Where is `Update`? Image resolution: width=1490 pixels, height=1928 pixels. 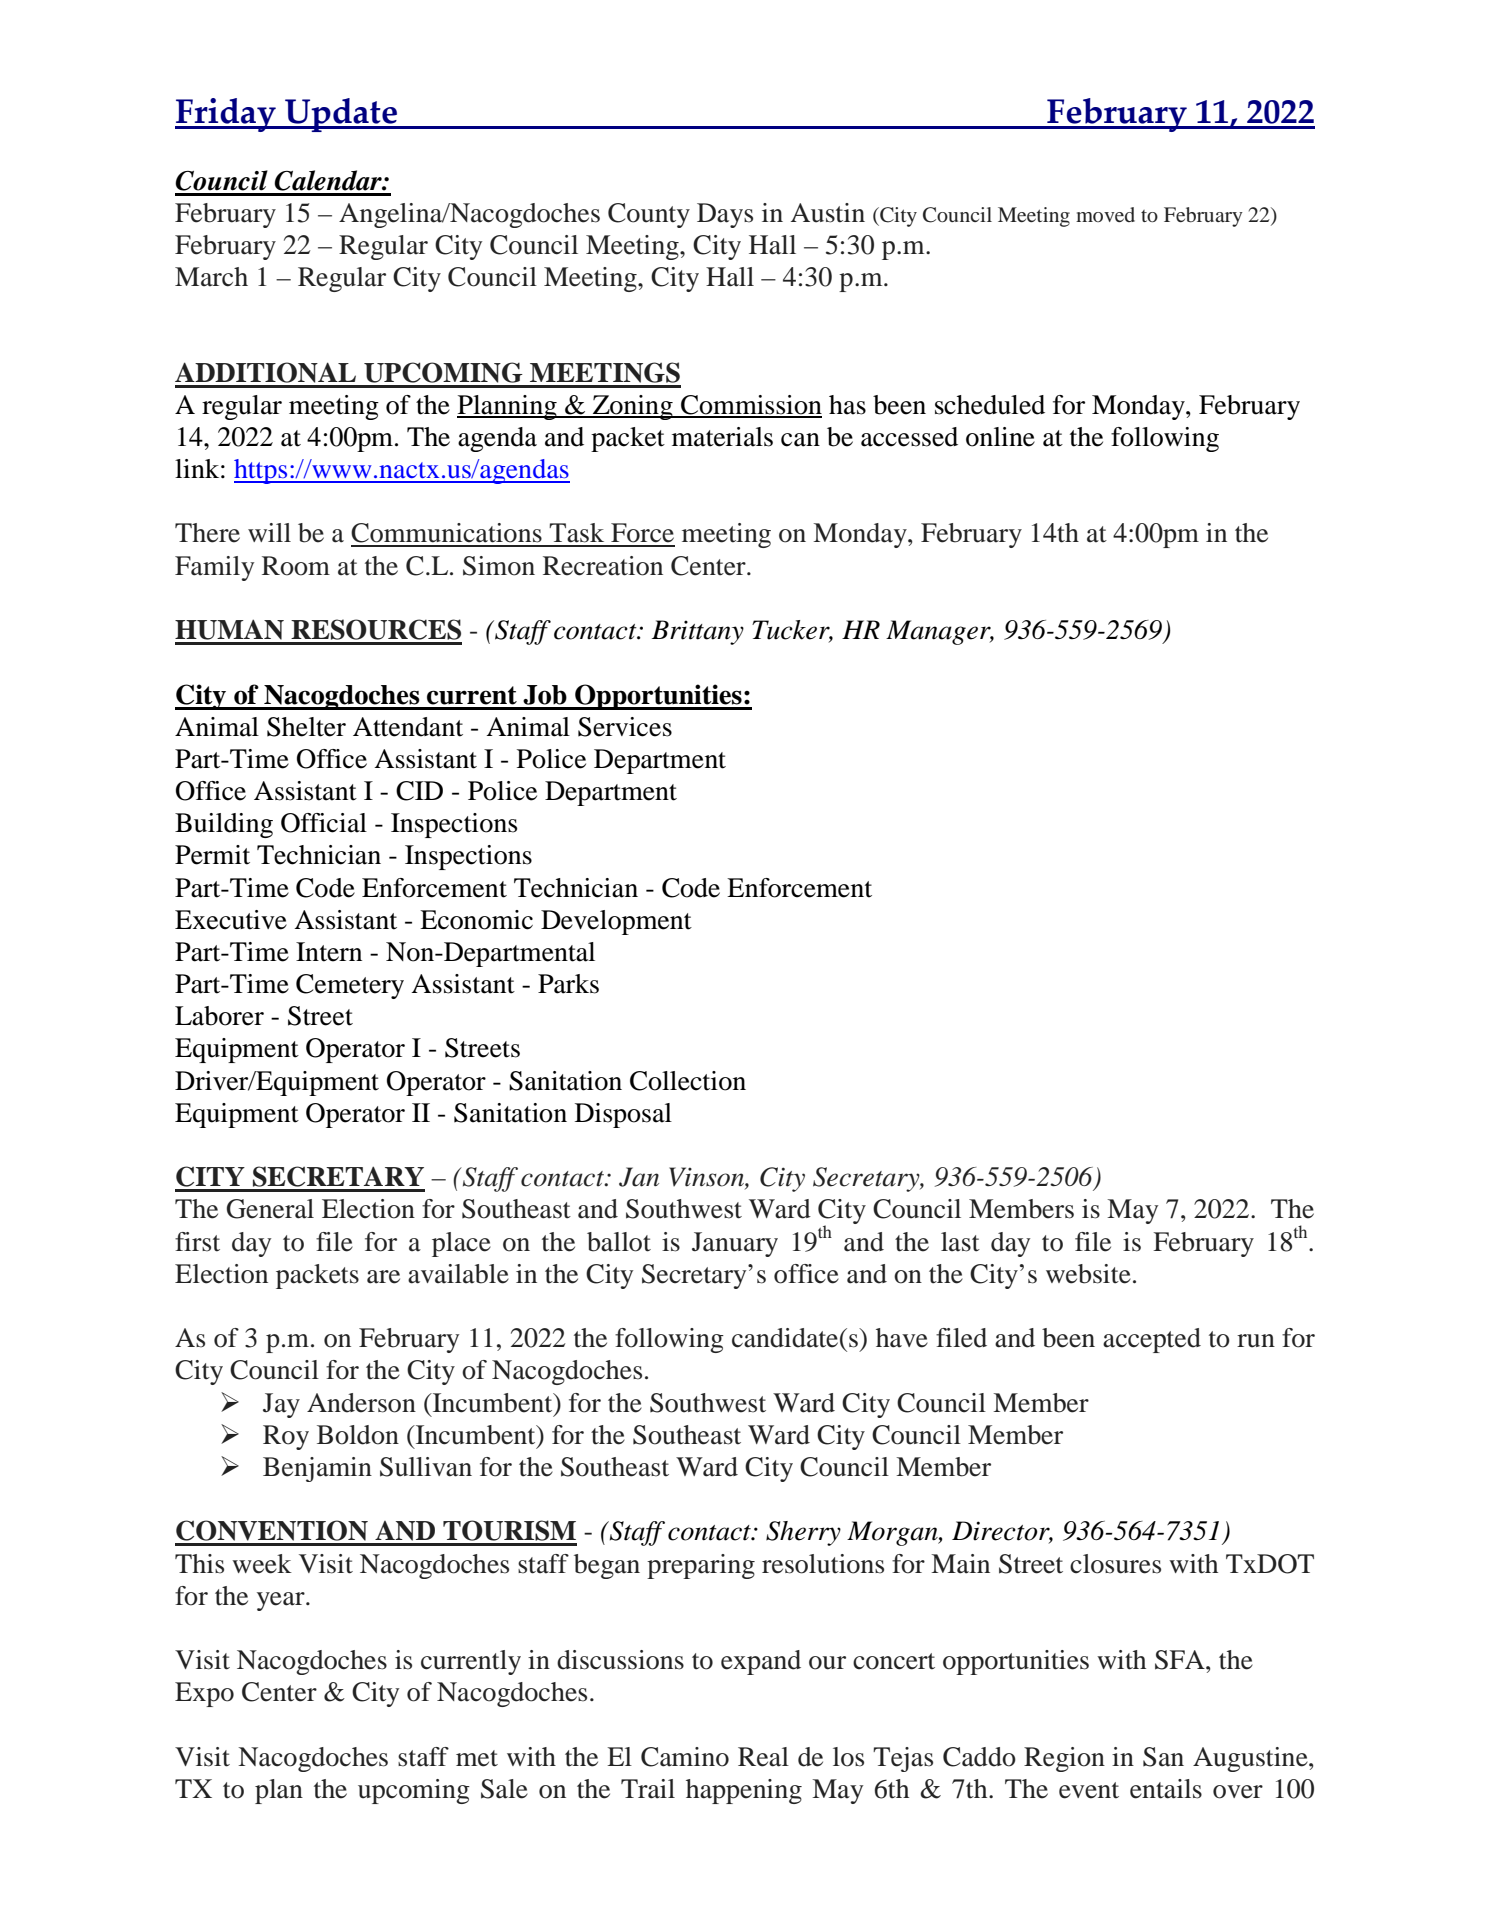 Update is located at coordinates (341, 115).
